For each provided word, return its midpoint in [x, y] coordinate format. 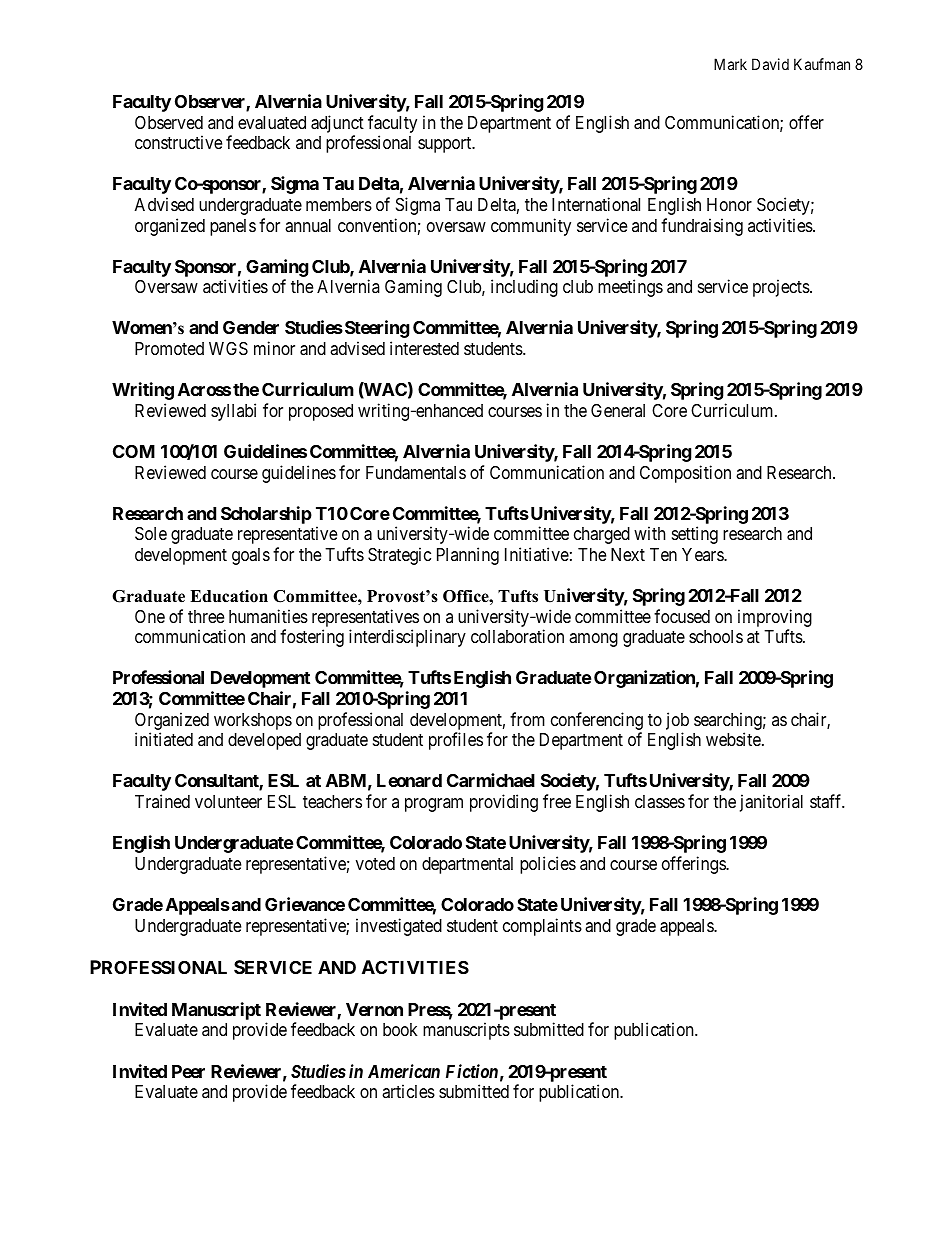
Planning [468, 556]
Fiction [472, 1071]
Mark [730, 64]
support [446, 145]
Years [703, 554]
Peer [188, 1071]
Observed [169, 122]
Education [229, 596]
